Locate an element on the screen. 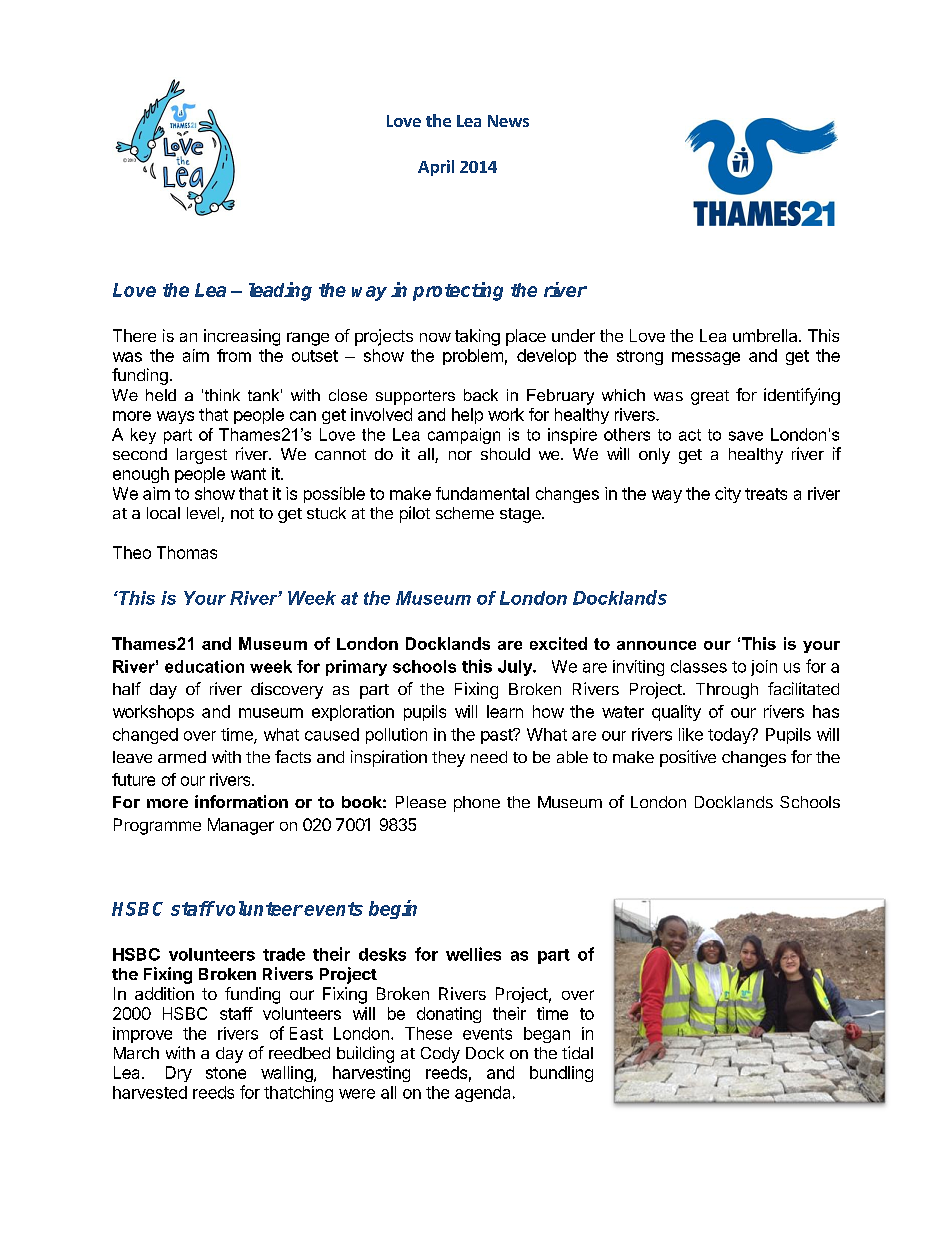 The image size is (952, 1233). stone is located at coordinates (226, 1073).
